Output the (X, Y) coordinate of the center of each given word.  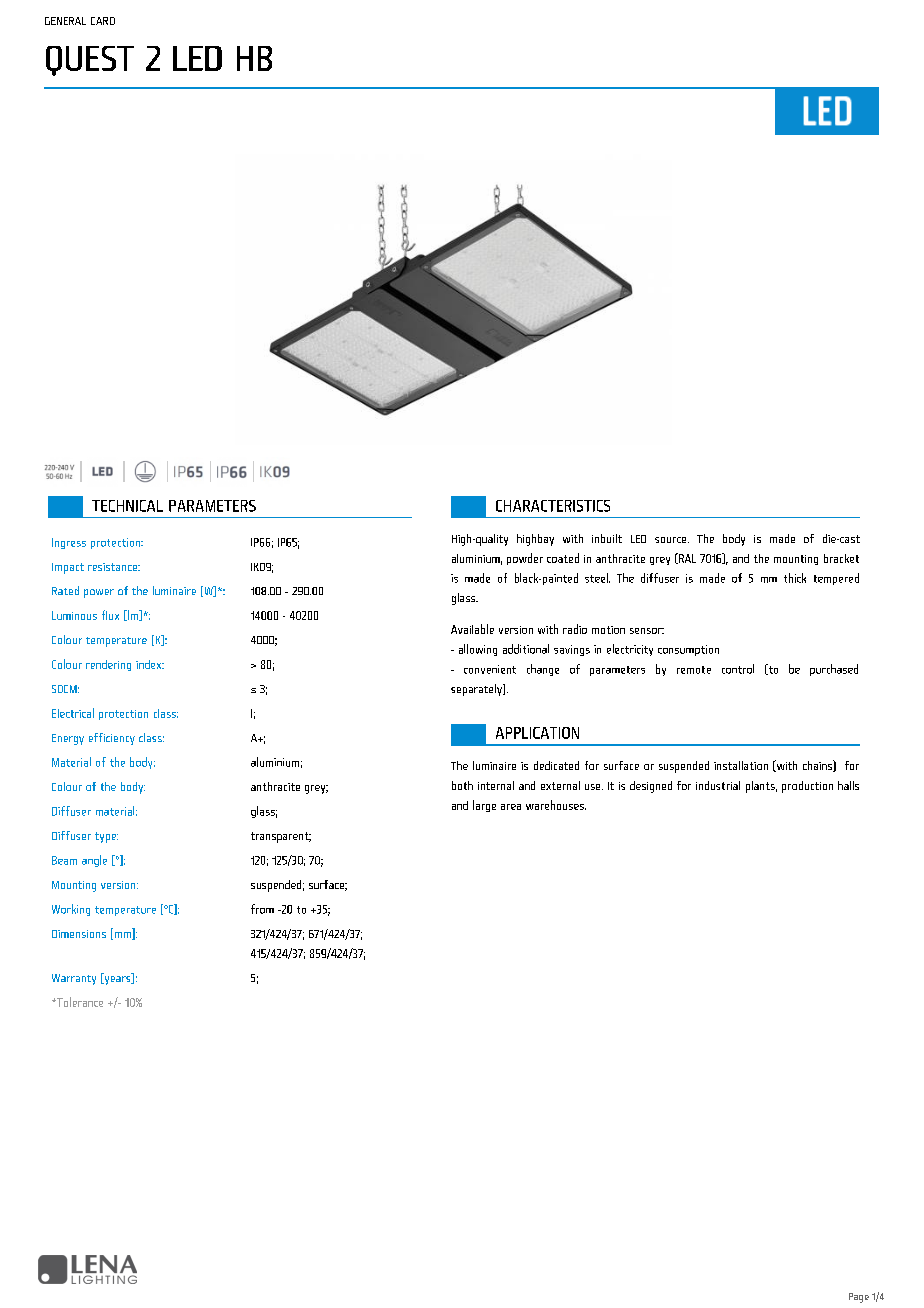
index (150, 664)
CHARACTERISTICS (553, 506)
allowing (478, 650)
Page (859, 1298)
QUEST (90, 61)
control (738, 669)
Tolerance (79, 1002)
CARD (103, 21)
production (807, 787)
